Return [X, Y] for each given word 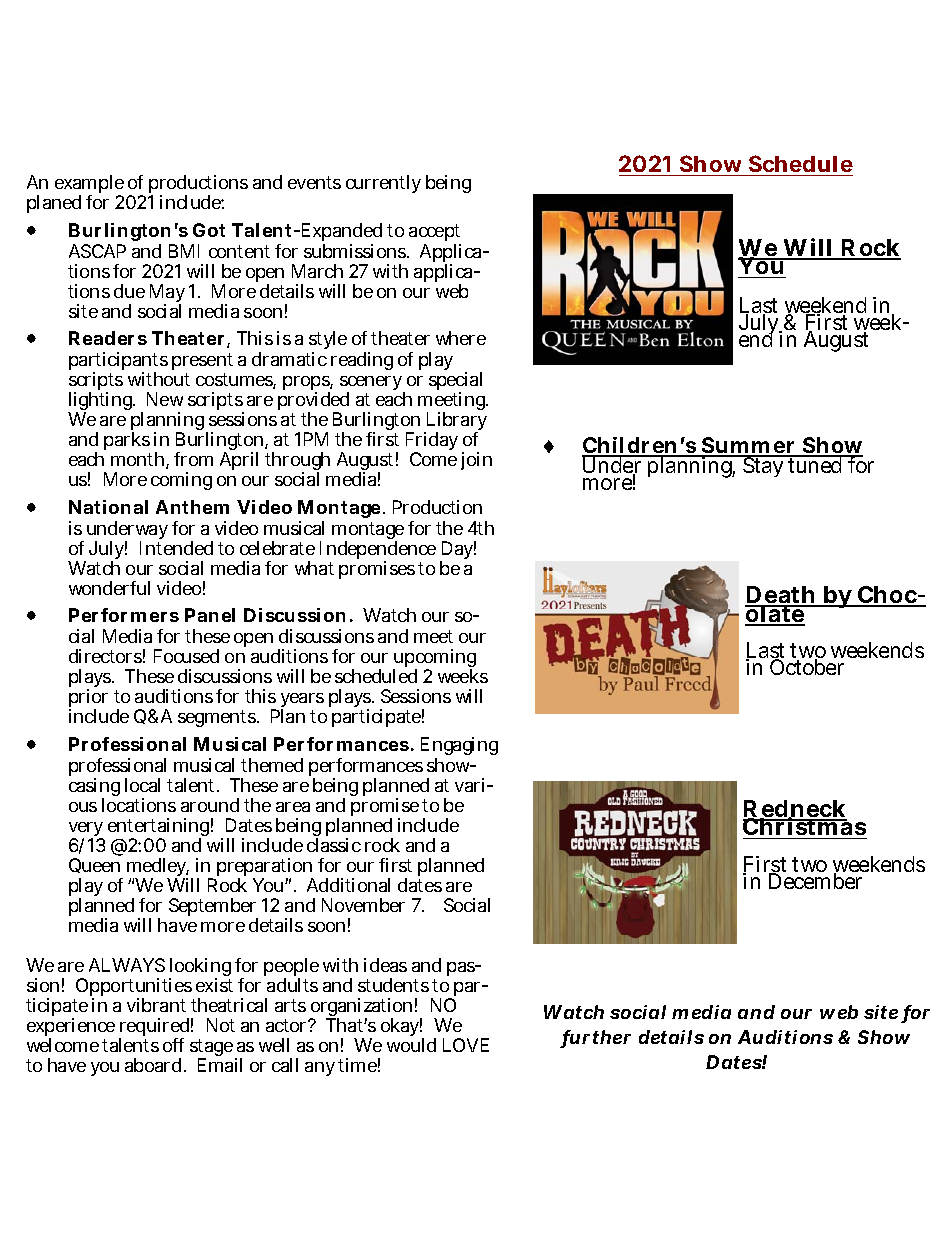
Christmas [805, 827]
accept [434, 232]
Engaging [459, 748]
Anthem [192, 507]
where [461, 338]
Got [209, 230]
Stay [764, 466]
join [476, 461]
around [210, 805]
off [173, 1045]
